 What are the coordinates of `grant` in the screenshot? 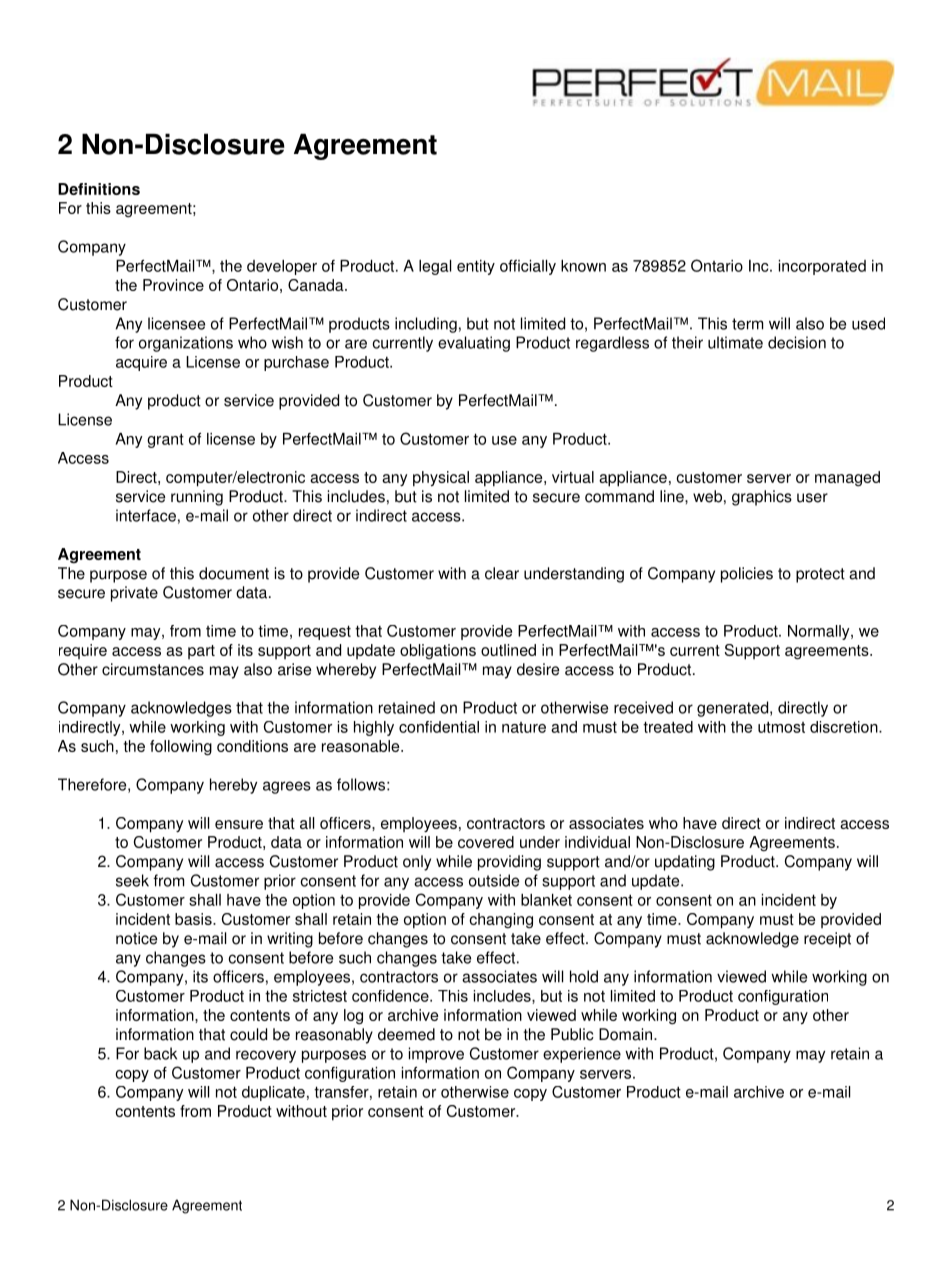 It's located at (165, 441).
